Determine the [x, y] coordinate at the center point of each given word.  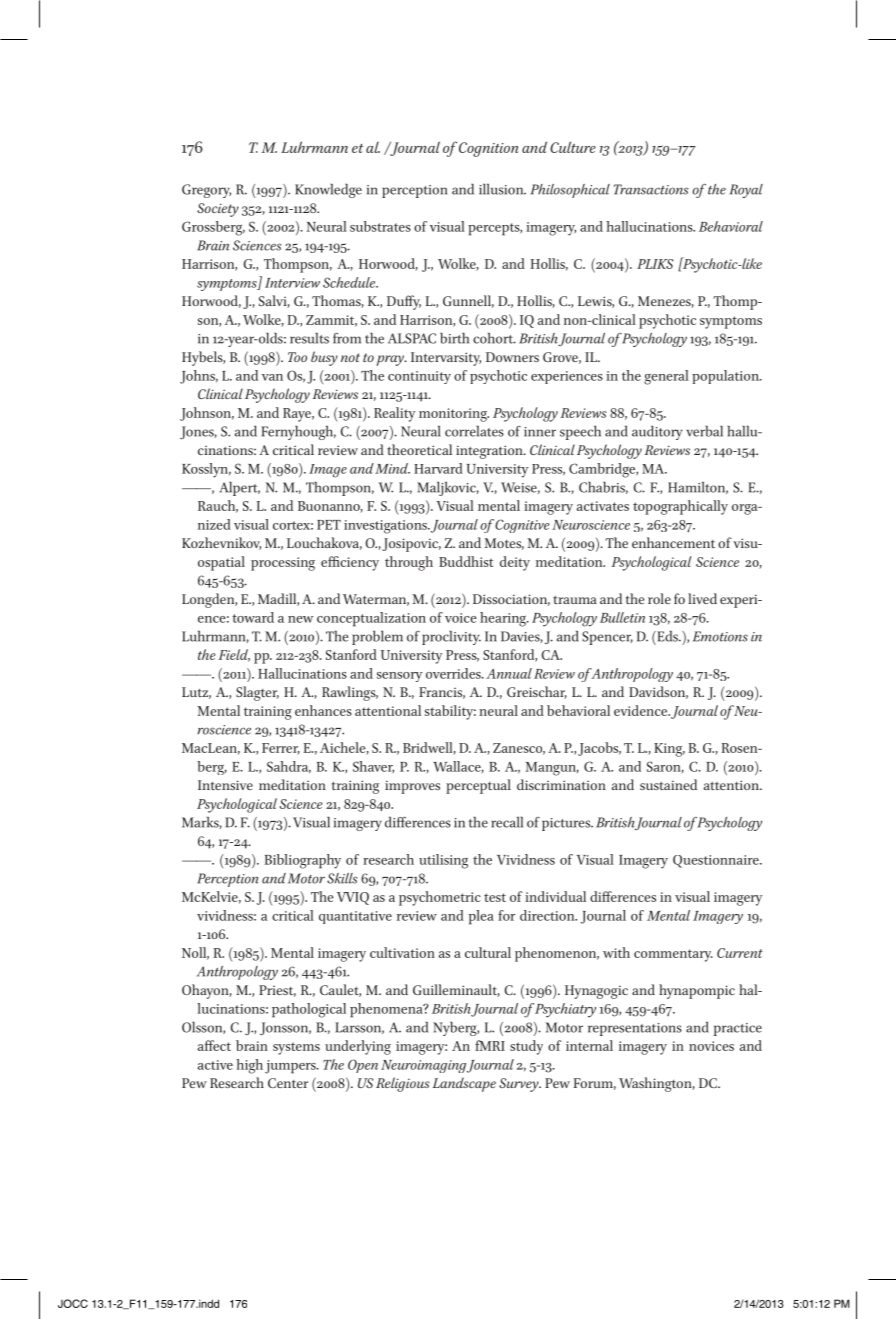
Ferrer [281, 749]
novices [711, 1046]
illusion [502, 189]
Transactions [651, 189]
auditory [657, 432]
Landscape [464, 1084]
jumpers [291, 1067]
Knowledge [328, 190]
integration [490, 452]
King [669, 750]
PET [329, 525]
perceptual [478, 786]
